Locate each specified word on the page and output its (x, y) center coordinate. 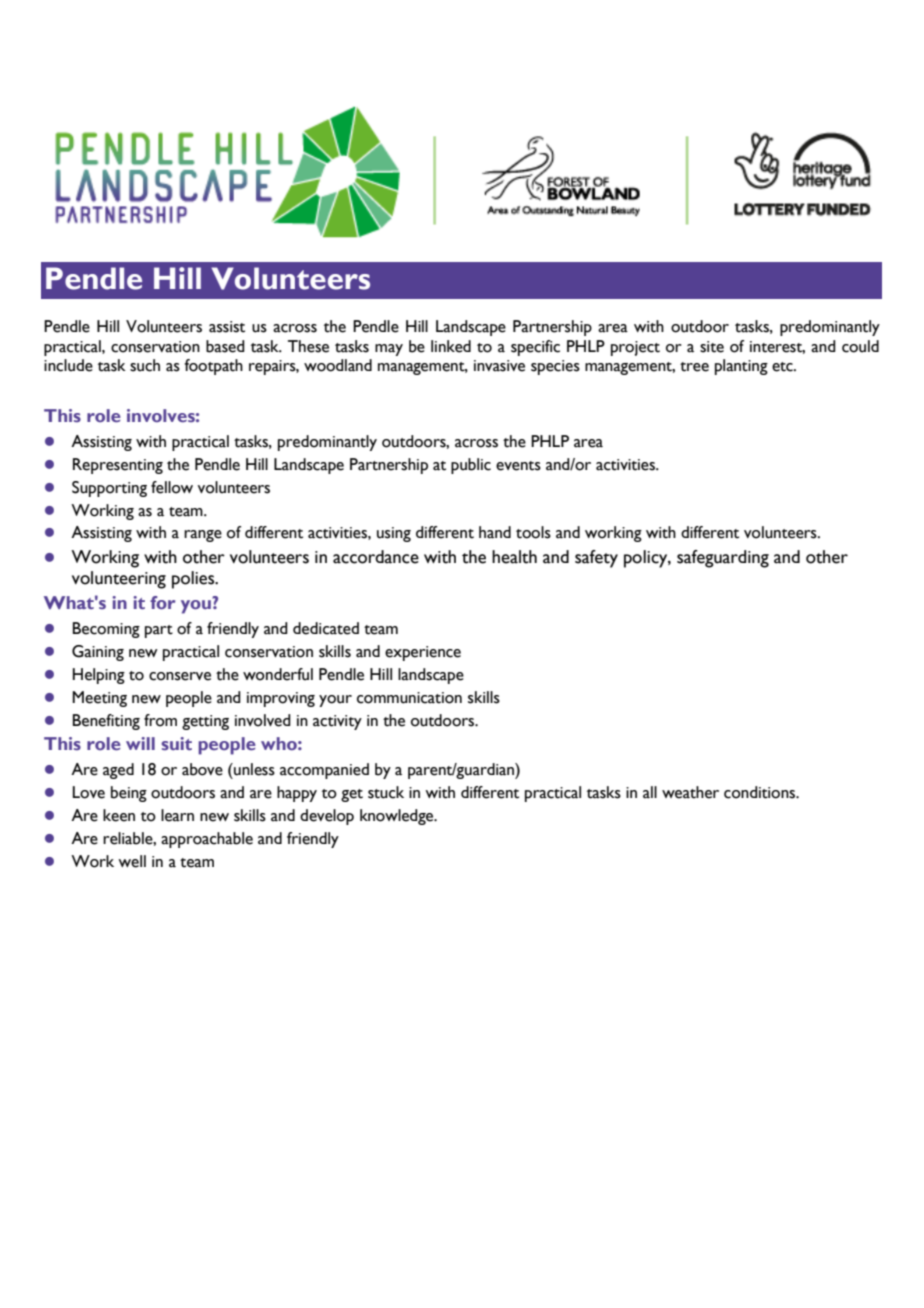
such (145, 365)
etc (783, 367)
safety (596, 559)
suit (176, 744)
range (203, 536)
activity (337, 722)
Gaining (98, 653)
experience (423, 653)
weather (690, 792)
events (518, 466)
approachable (207, 840)
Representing (118, 466)
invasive (499, 366)
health (514, 557)
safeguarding (723, 559)
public (471, 466)
